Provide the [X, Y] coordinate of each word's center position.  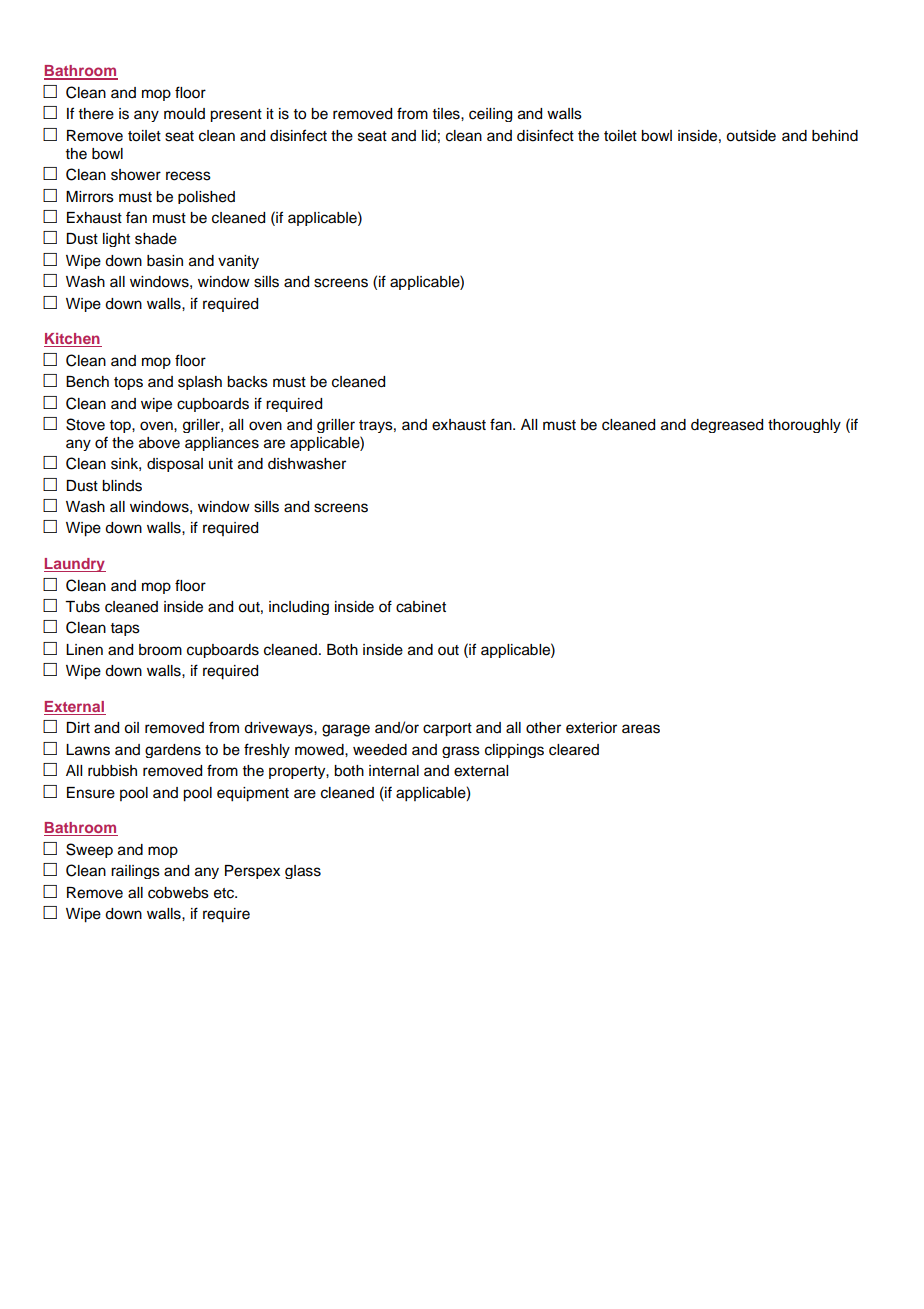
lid [429, 135]
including [299, 608]
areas [641, 729]
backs [247, 382]
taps [125, 629]
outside [751, 136]
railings [135, 872]
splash [200, 383]
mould [184, 114]
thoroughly [804, 426]
